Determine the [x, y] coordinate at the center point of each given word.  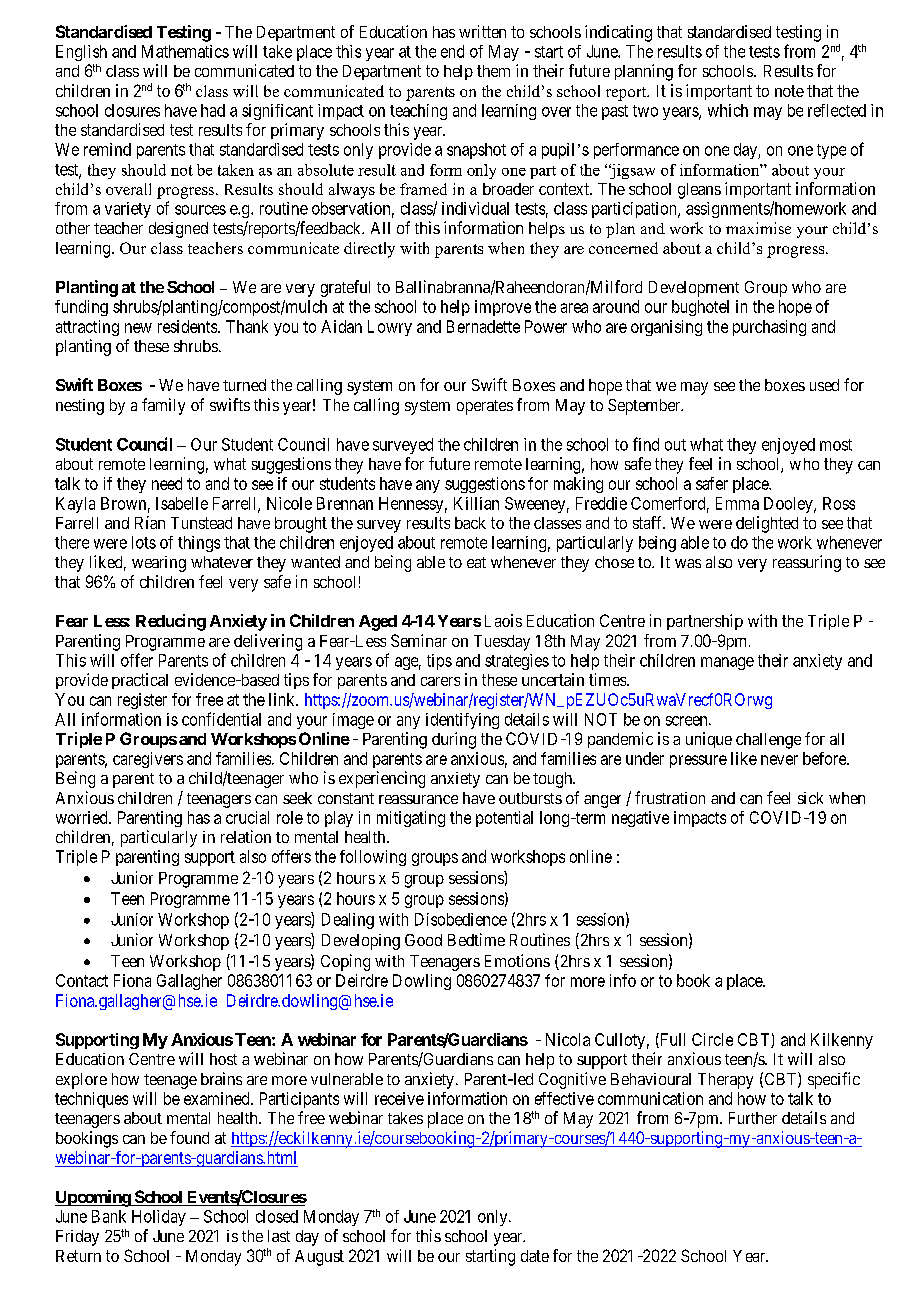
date [535, 1256]
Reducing [171, 622]
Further [753, 1118]
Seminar [419, 640]
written [482, 31]
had [213, 110]
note [789, 91]
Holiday [159, 1218]
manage [727, 663]
